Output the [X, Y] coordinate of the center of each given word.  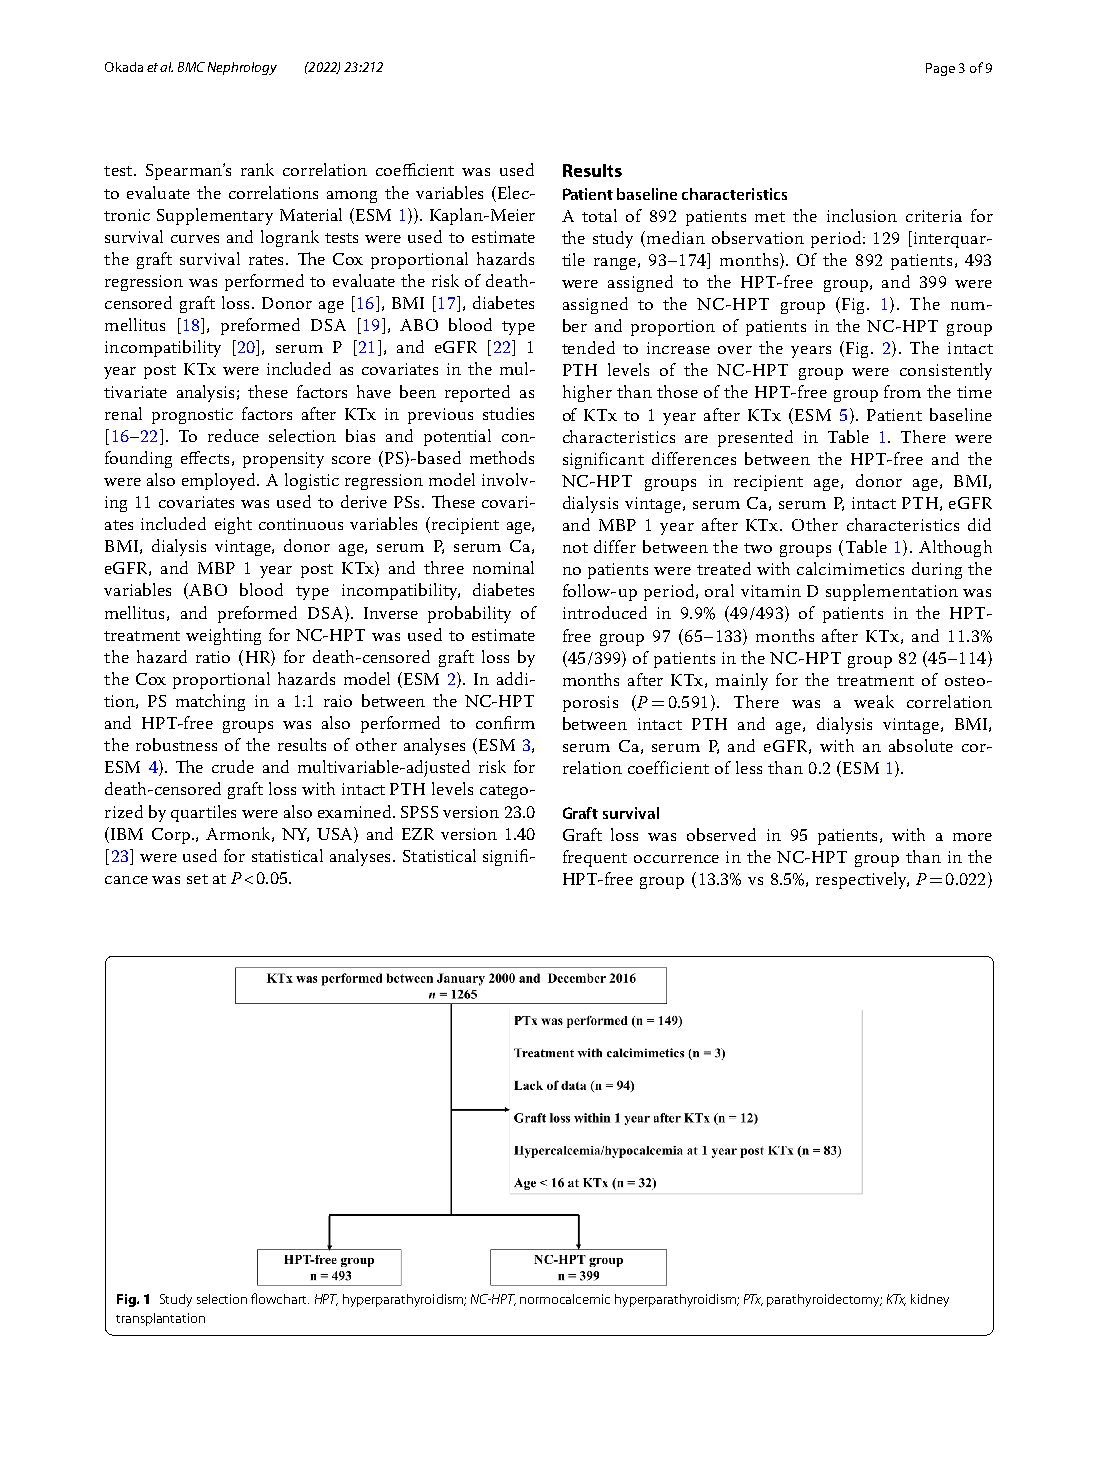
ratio [213, 657]
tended [588, 347]
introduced [605, 612]
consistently [946, 371]
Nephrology [242, 68]
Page [940, 69]
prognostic [192, 416]
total [599, 215]
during [937, 570]
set [197, 879]
